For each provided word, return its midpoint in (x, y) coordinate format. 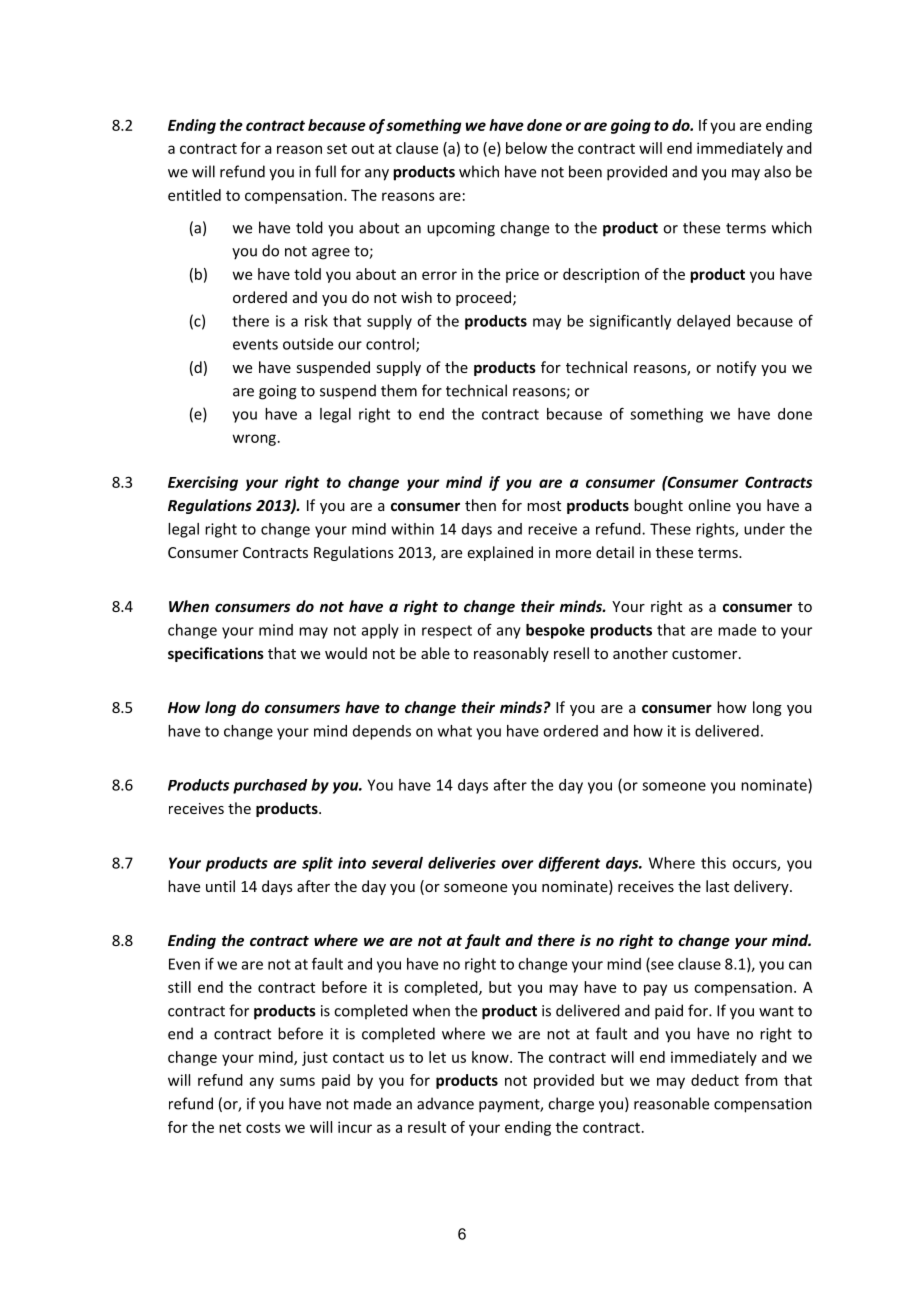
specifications (216, 654)
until (220, 886)
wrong (254, 440)
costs (263, 1127)
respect (447, 632)
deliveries (462, 863)
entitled (194, 195)
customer (706, 654)
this (713, 863)
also (777, 171)
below (526, 148)
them (399, 390)
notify (736, 368)
